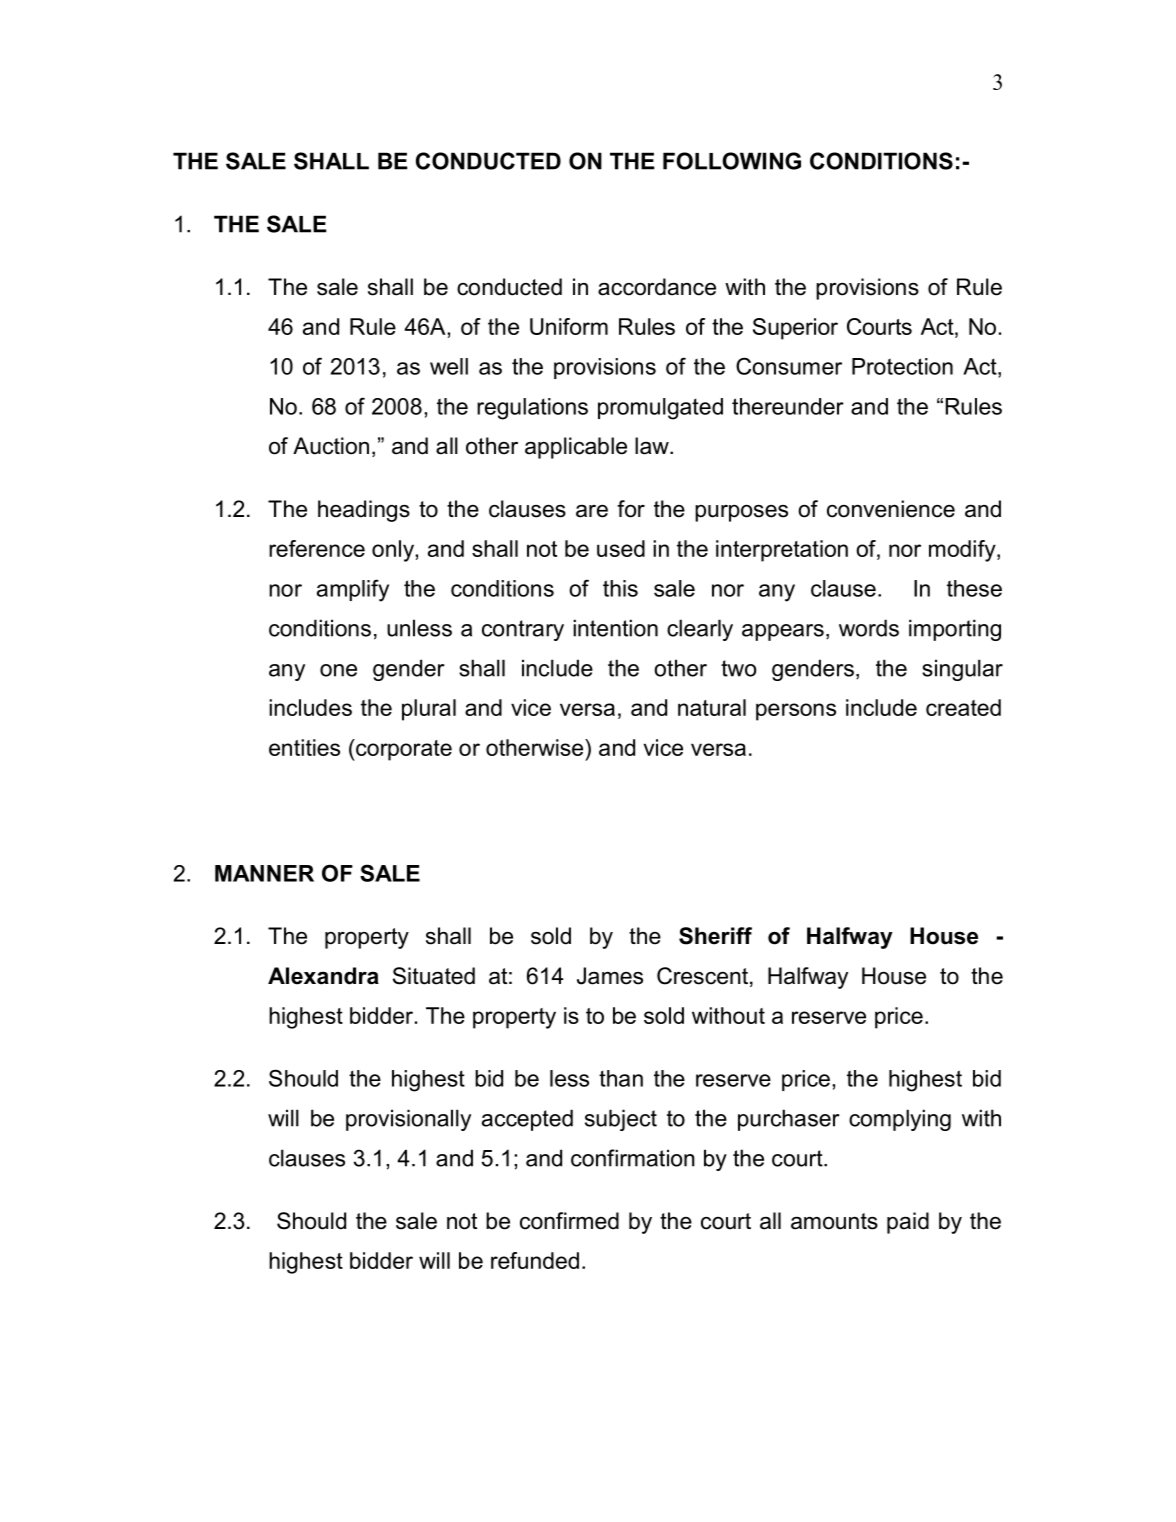  Describe the element at coordinates (569, 1221) in the image. I see `confirmed` at that location.
